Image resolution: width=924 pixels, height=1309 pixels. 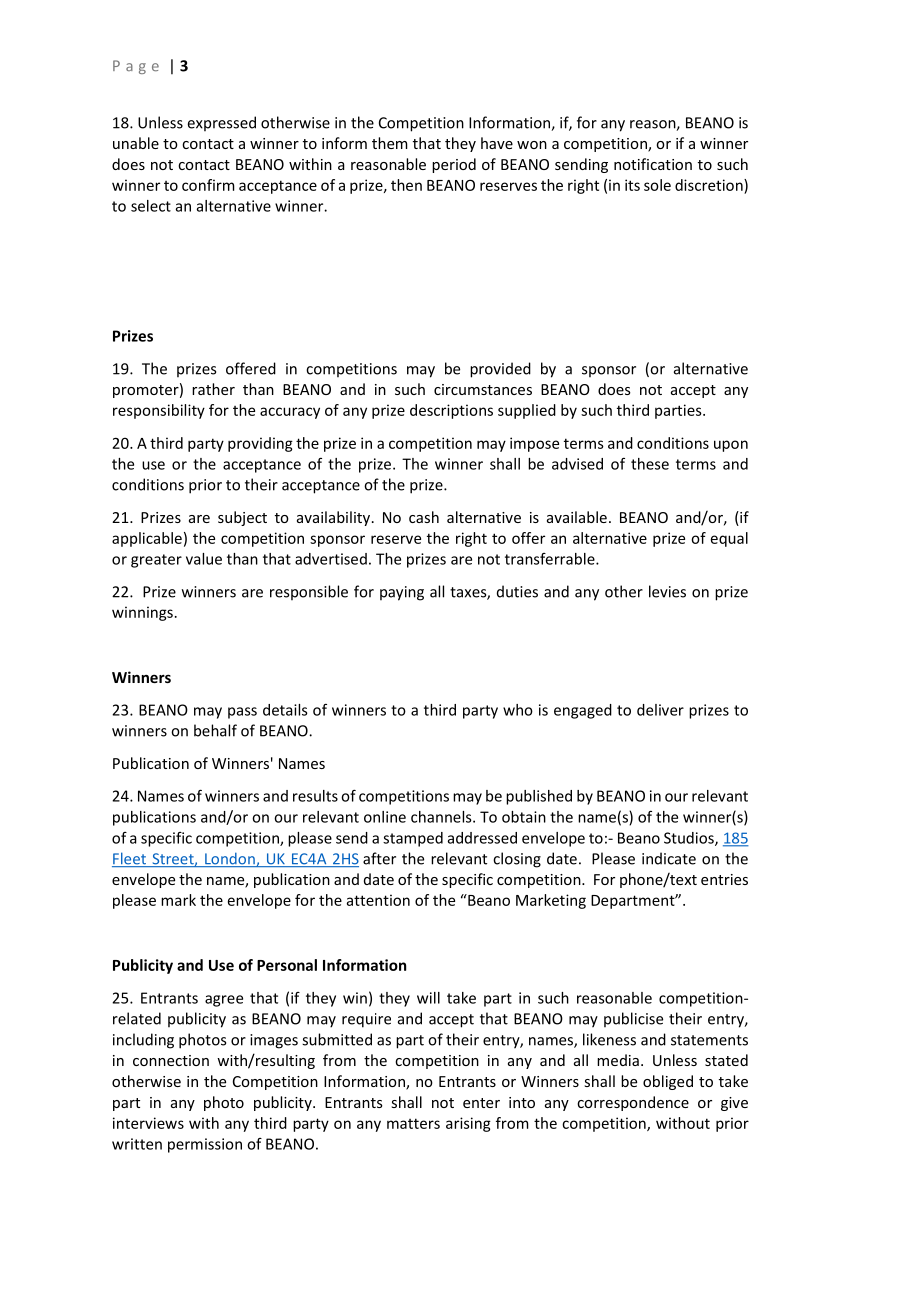 I want to click on value, so click(x=204, y=559).
